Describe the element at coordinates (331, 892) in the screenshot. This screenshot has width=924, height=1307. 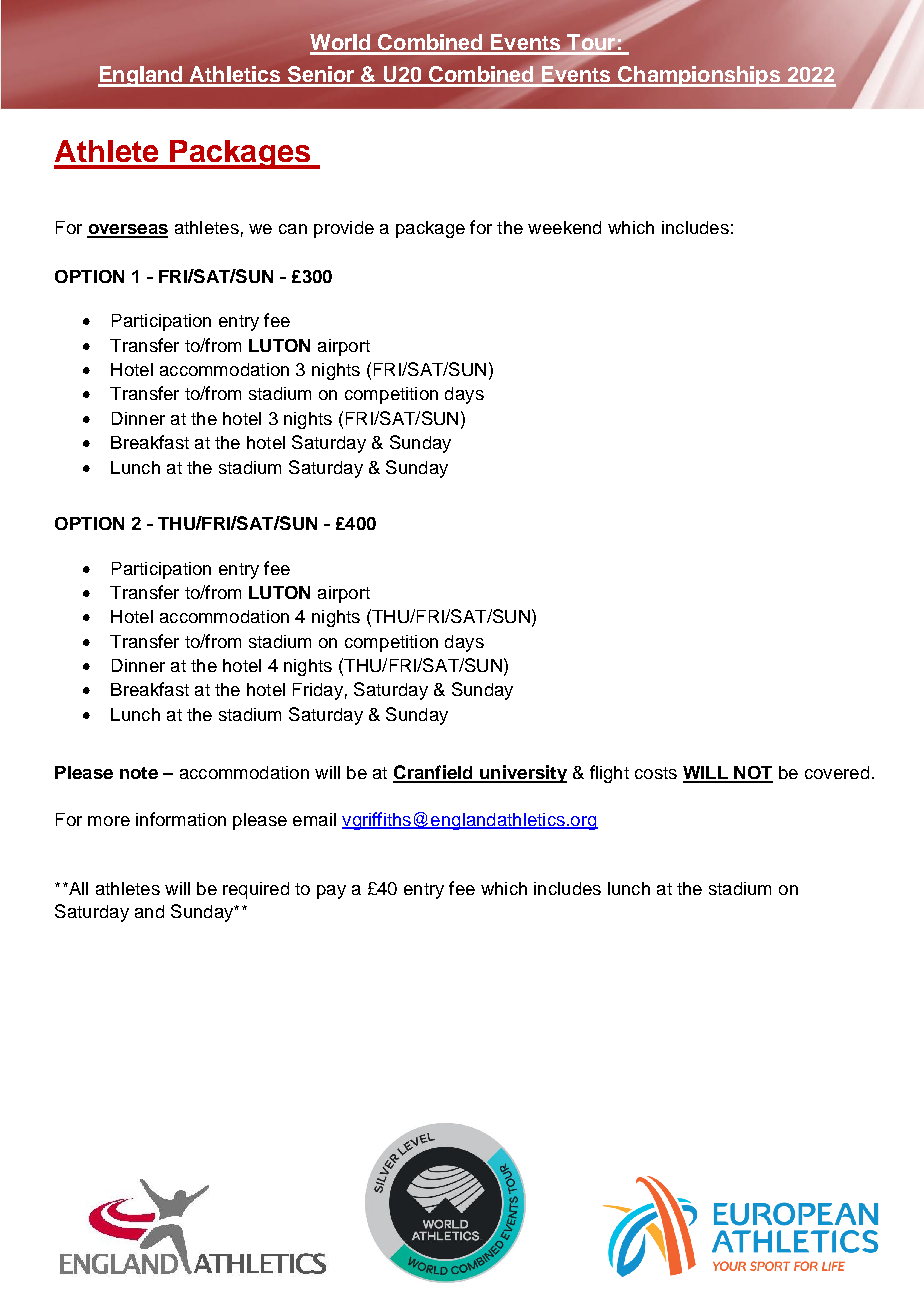
I see `pay` at that location.
